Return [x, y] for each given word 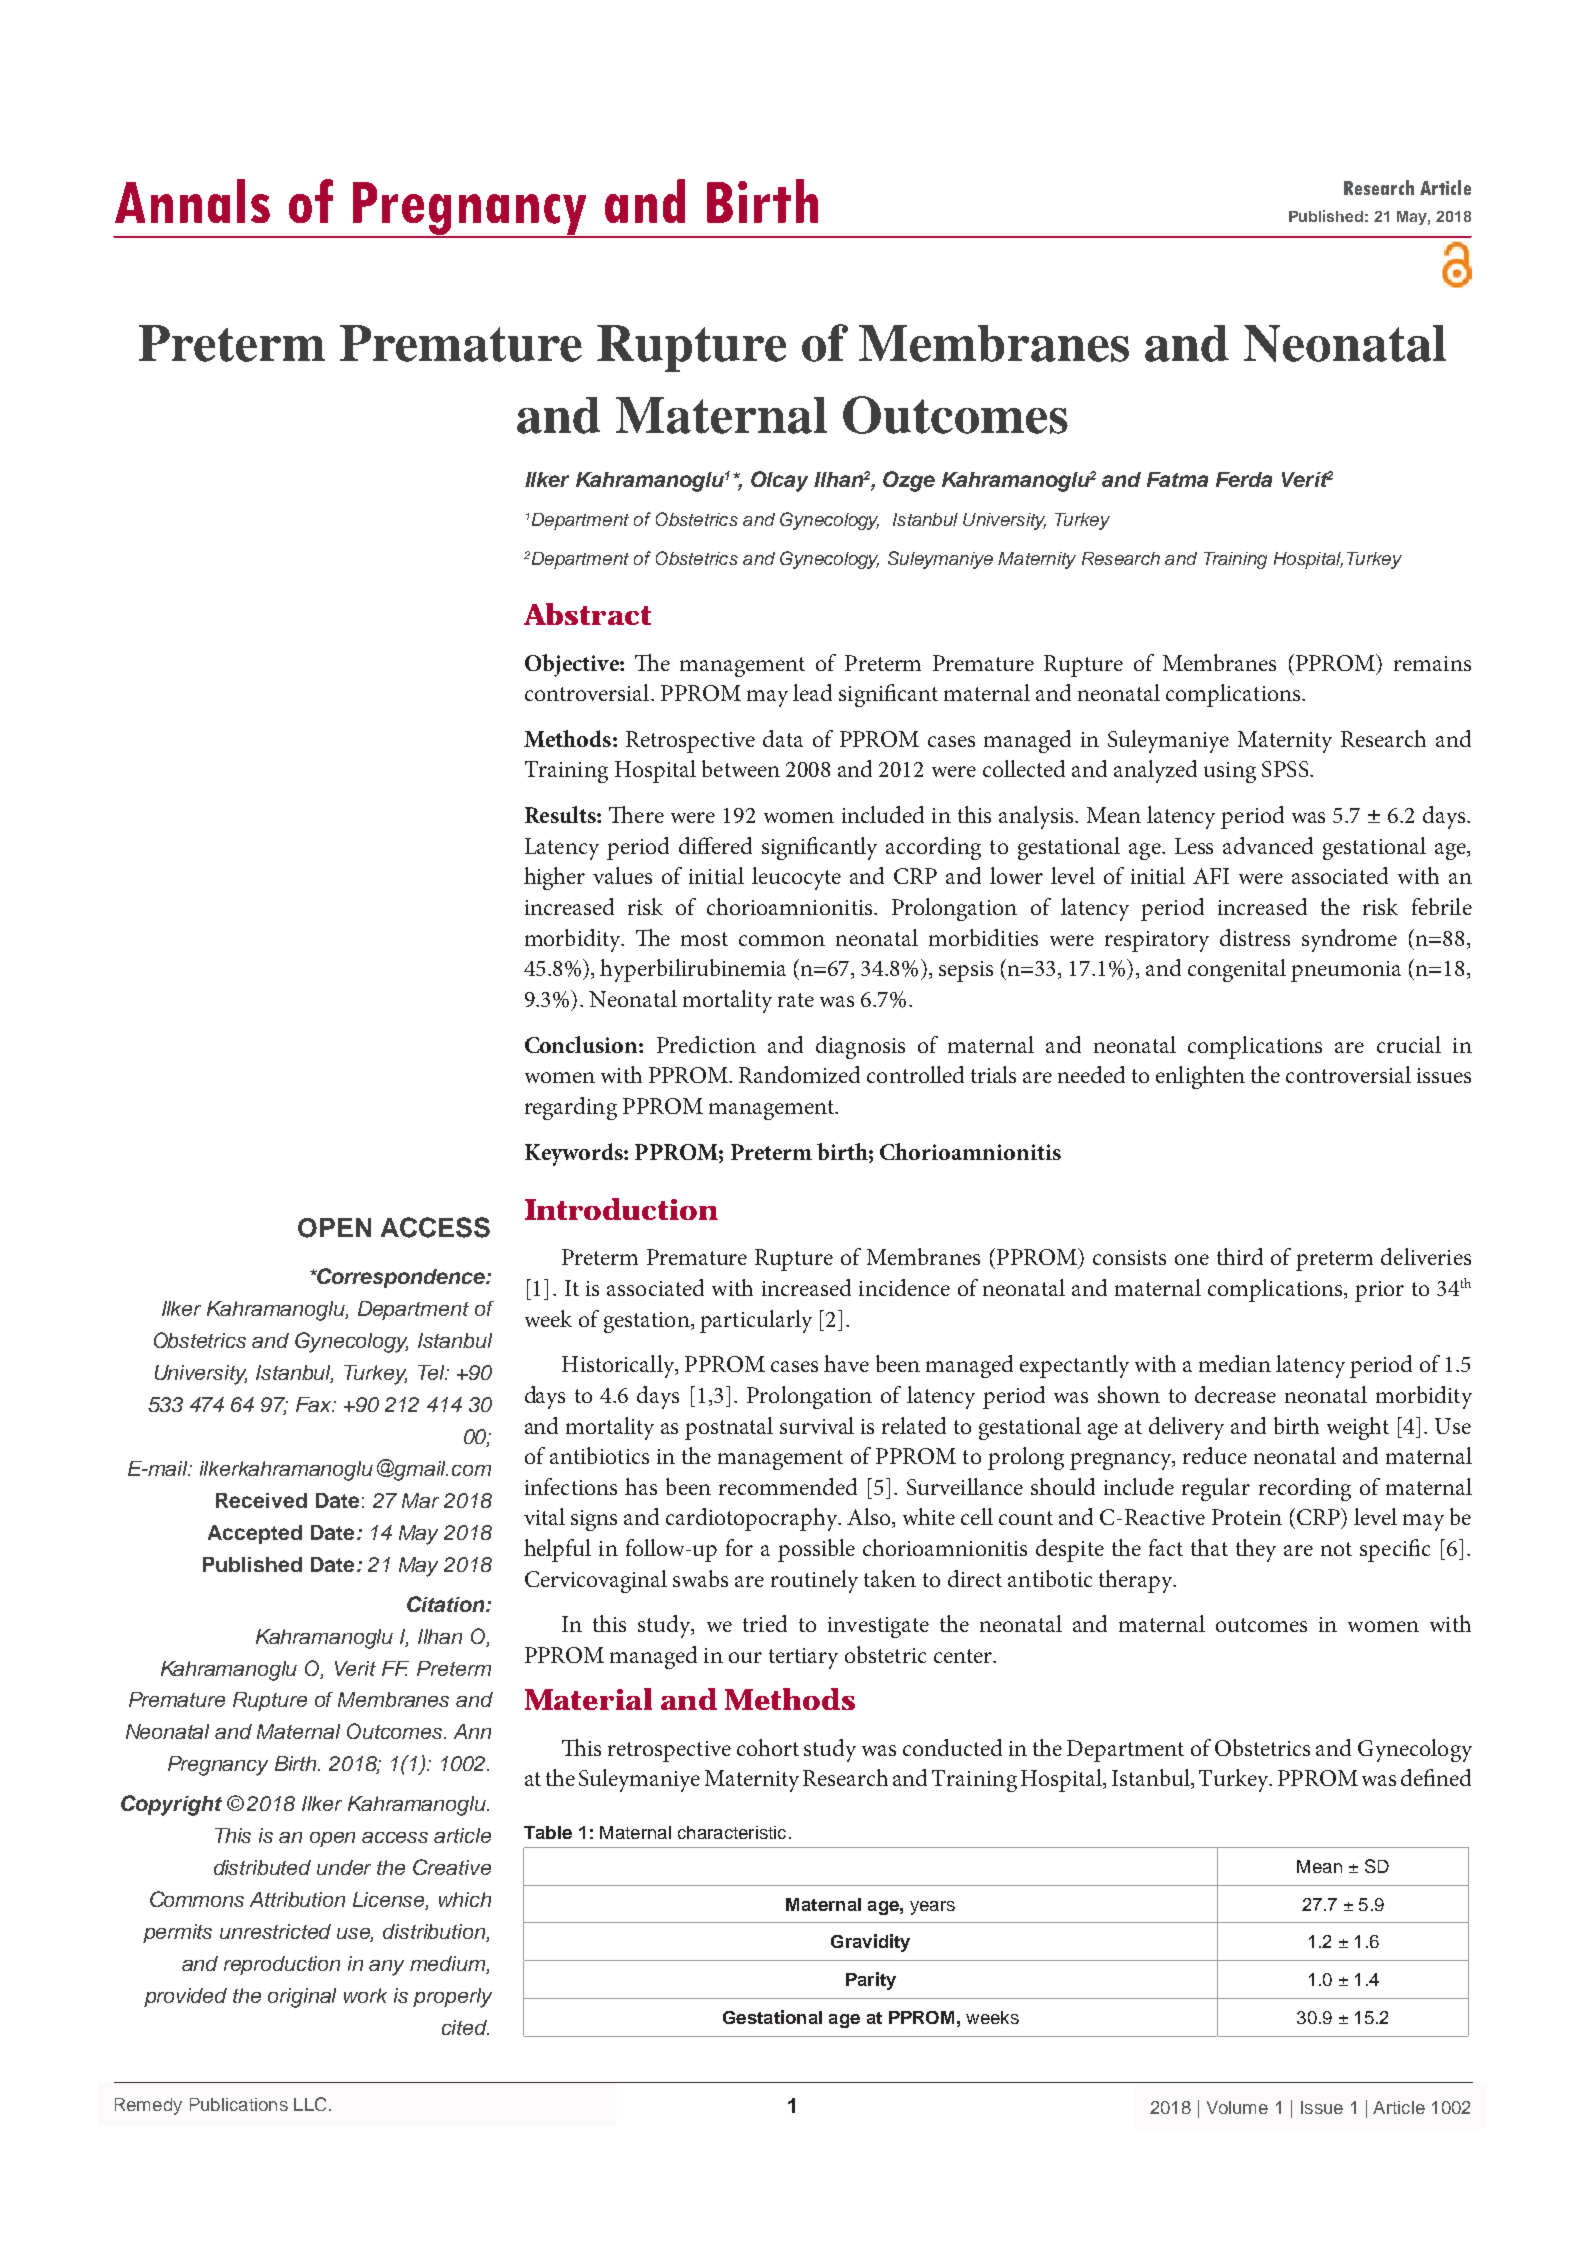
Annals [192, 201]
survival [817, 1425]
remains [1432, 663]
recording [1305, 1489]
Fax [315, 1404]
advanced [1268, 845]
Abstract [587, 614]
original [302, 1998]
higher [554, 878]
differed [715, 845]
